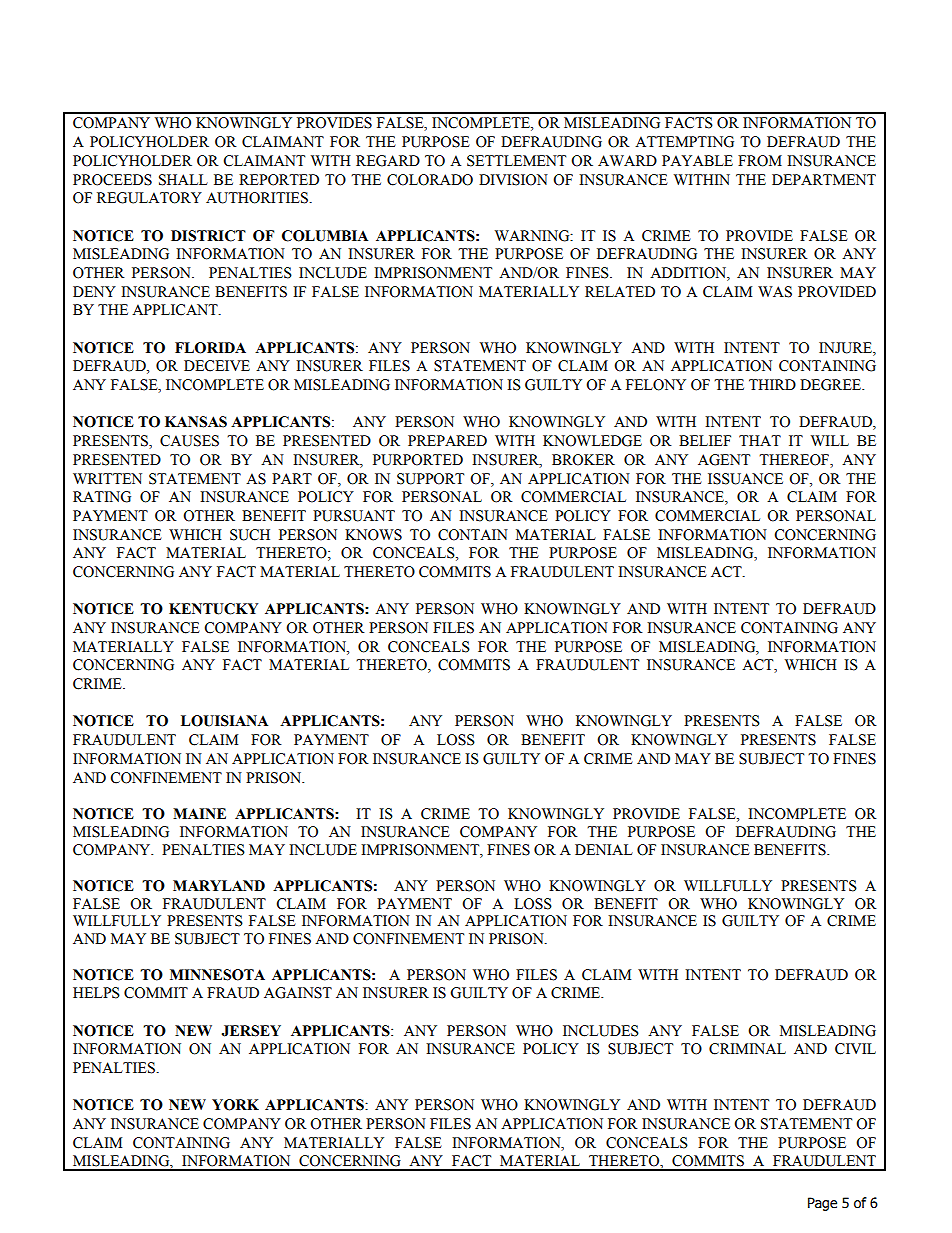 This screenshot has width=952, height=1233. I want to click on SUCH, so click(250, 535).
